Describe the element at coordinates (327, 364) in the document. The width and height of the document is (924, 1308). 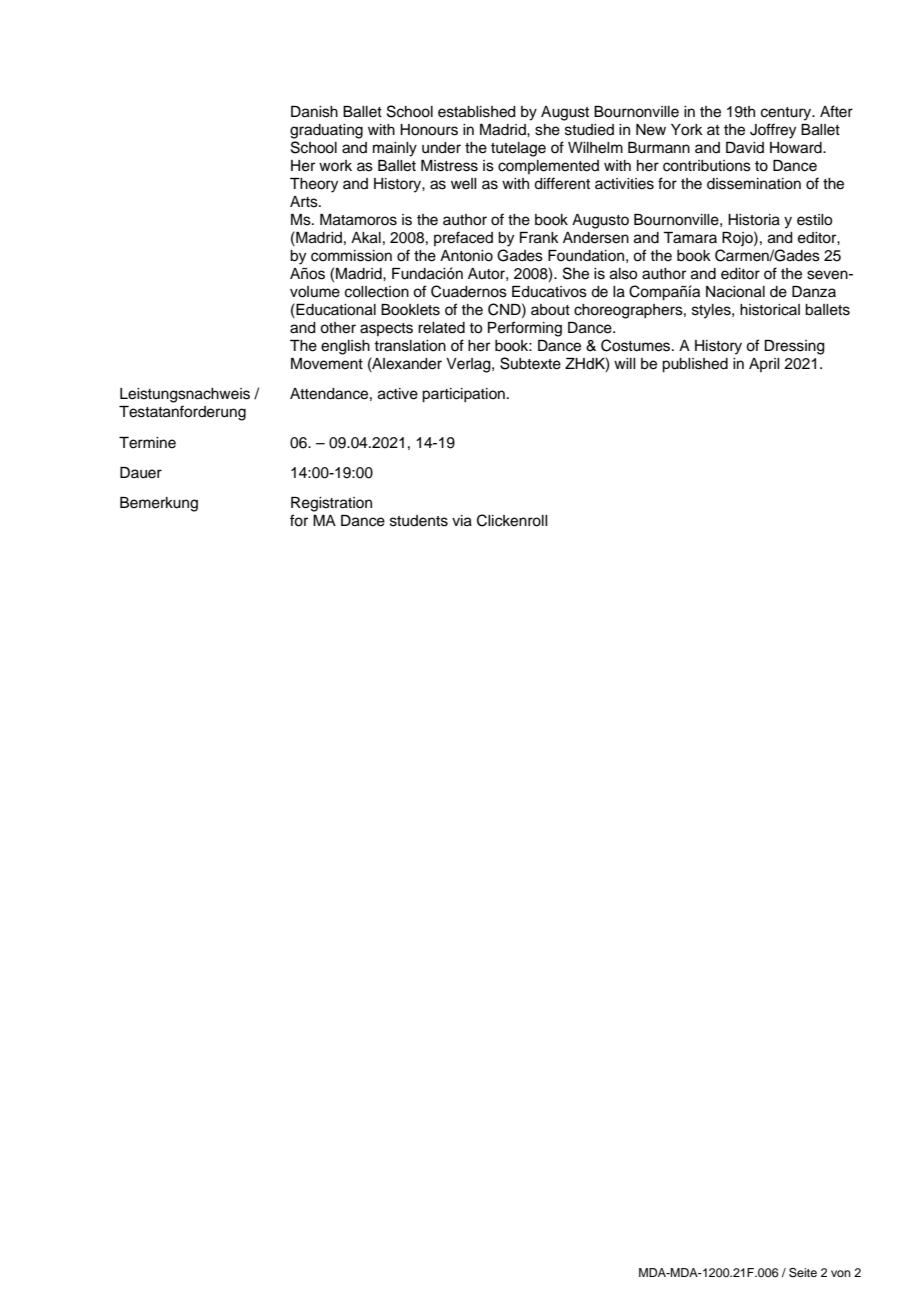
I see `Movement` at that location.
